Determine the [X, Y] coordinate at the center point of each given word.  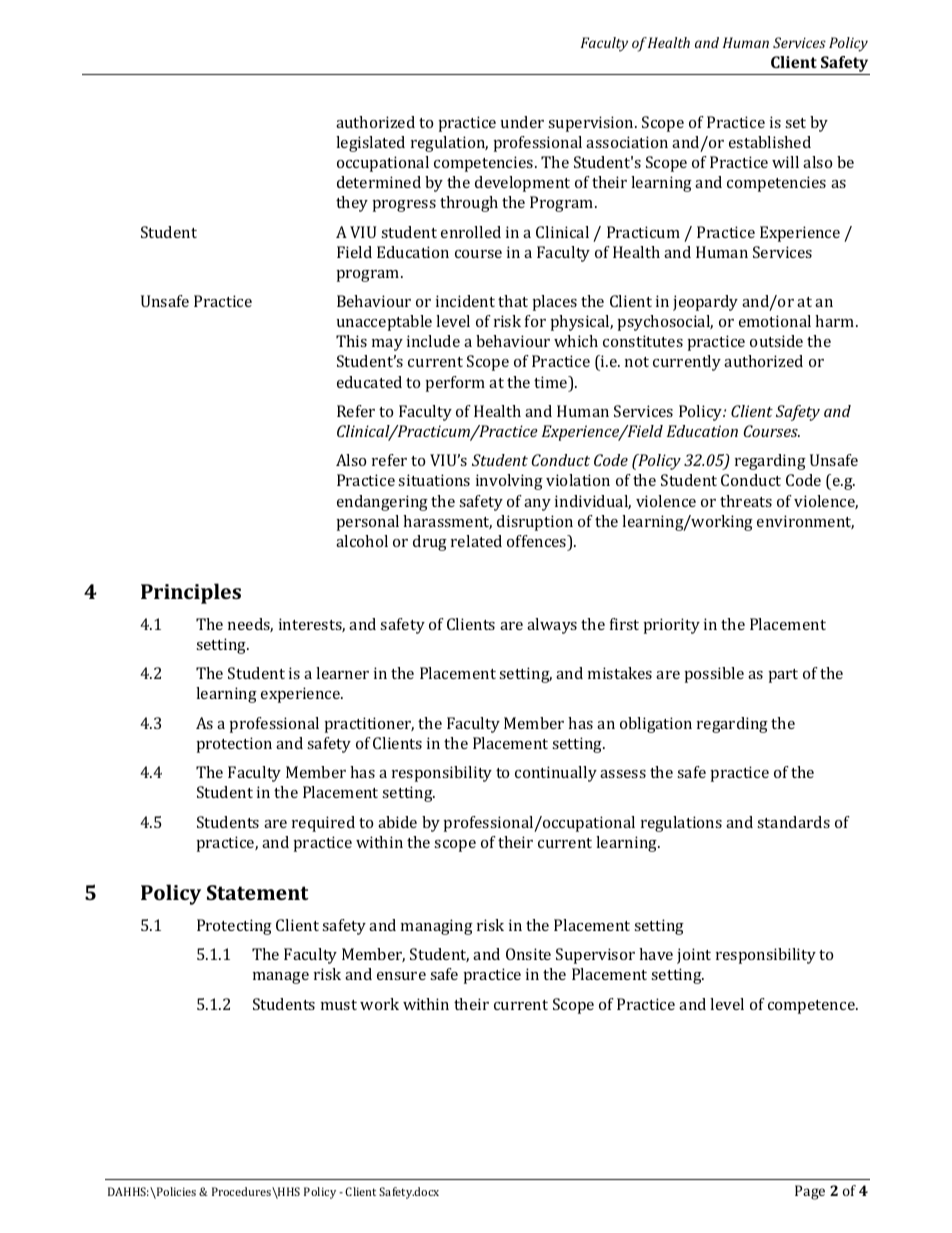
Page [810, 1192]
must [339, 1005]
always [552, 626]
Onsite [528, 954]
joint [694, 956]
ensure [401, 976]
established [770, 142]
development [522, 184]
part [783, 676]
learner [342, 673]
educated [369, 382]
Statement [258, 892]
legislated [370, 144]
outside [776, 341]
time [552, 383]
